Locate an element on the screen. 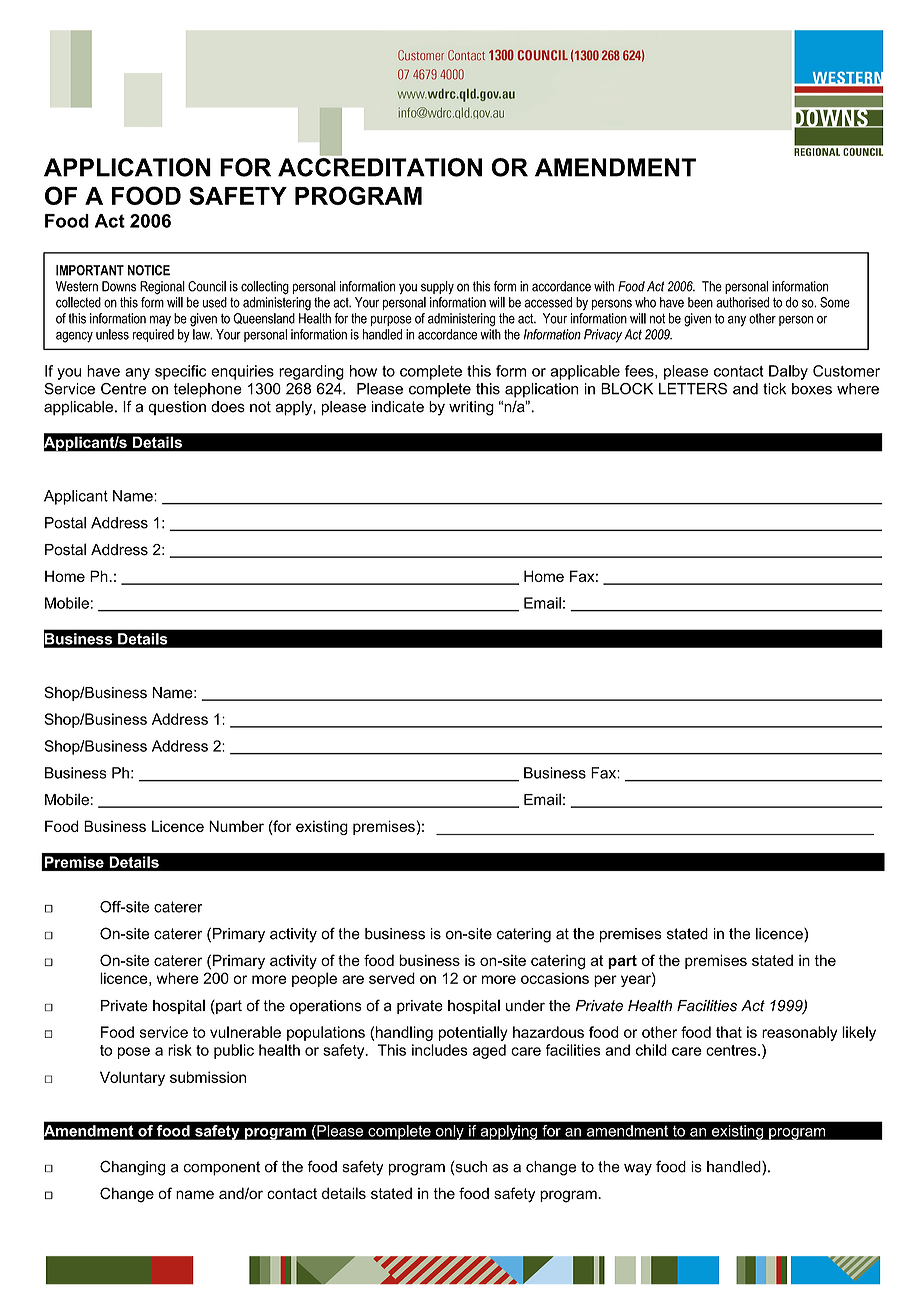  NOTICE is located at coordinates (149, 270).
